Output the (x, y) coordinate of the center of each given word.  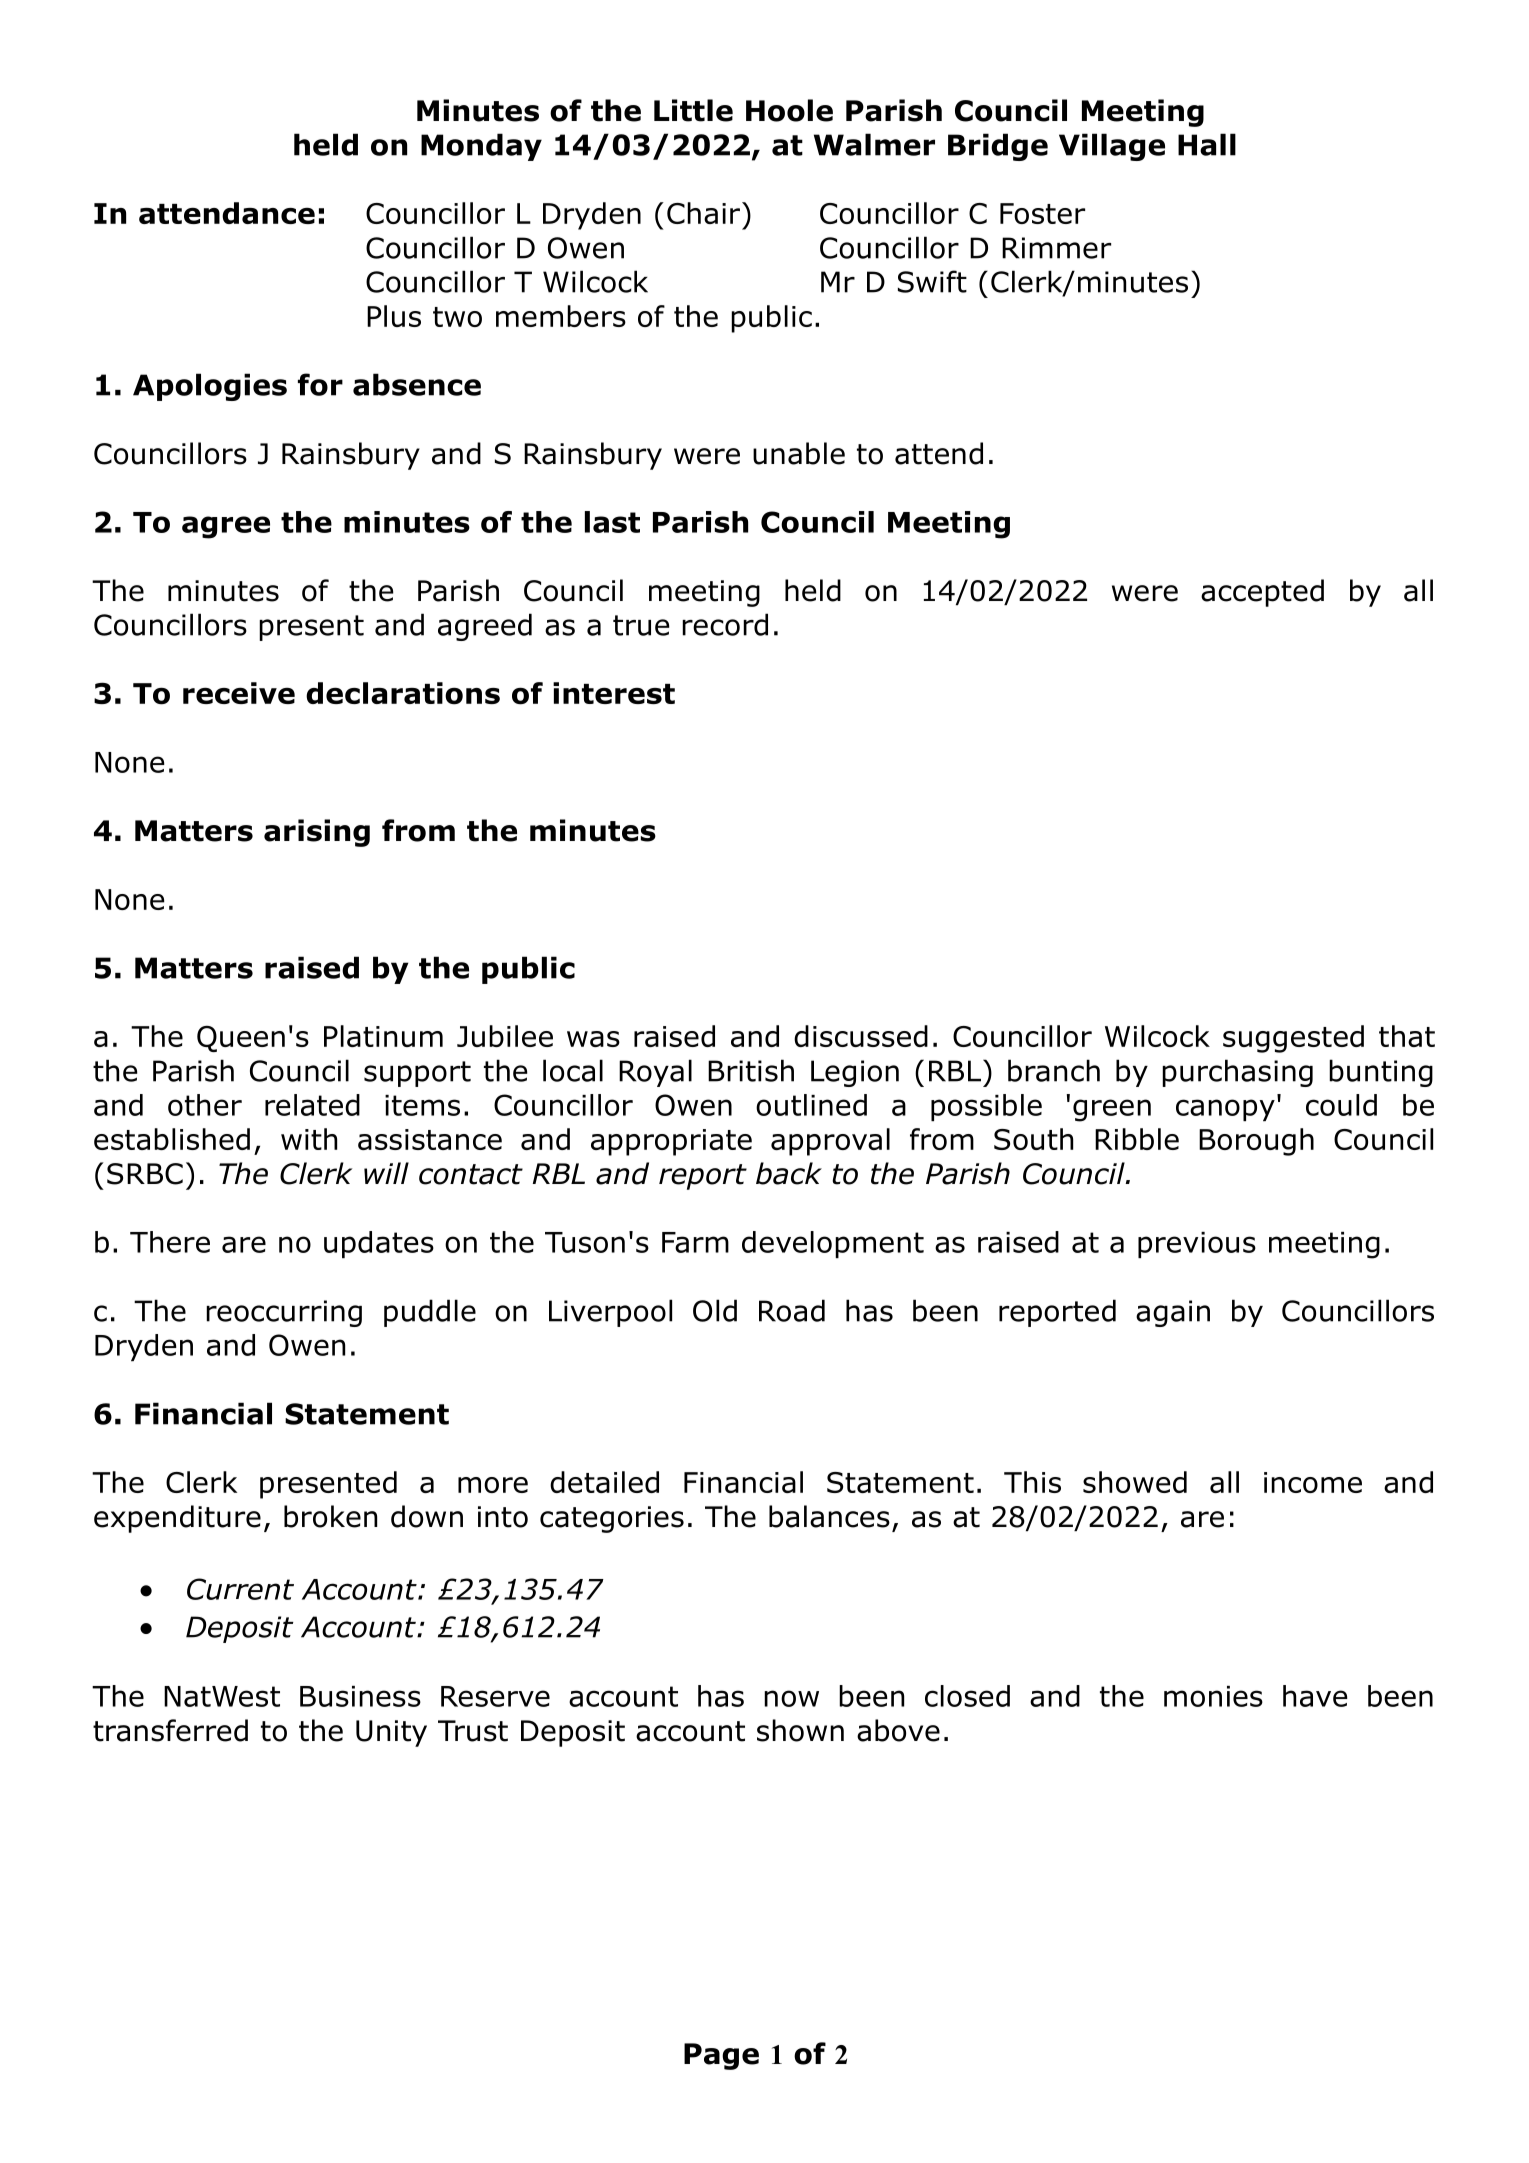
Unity (391, 1733)
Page (721, 2056)
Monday (481, 147)
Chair (705, 213)
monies (1213, 1696)
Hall (1207, 144)
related (312, 1105)
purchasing (1237, 1073)
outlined (811, 1105)
